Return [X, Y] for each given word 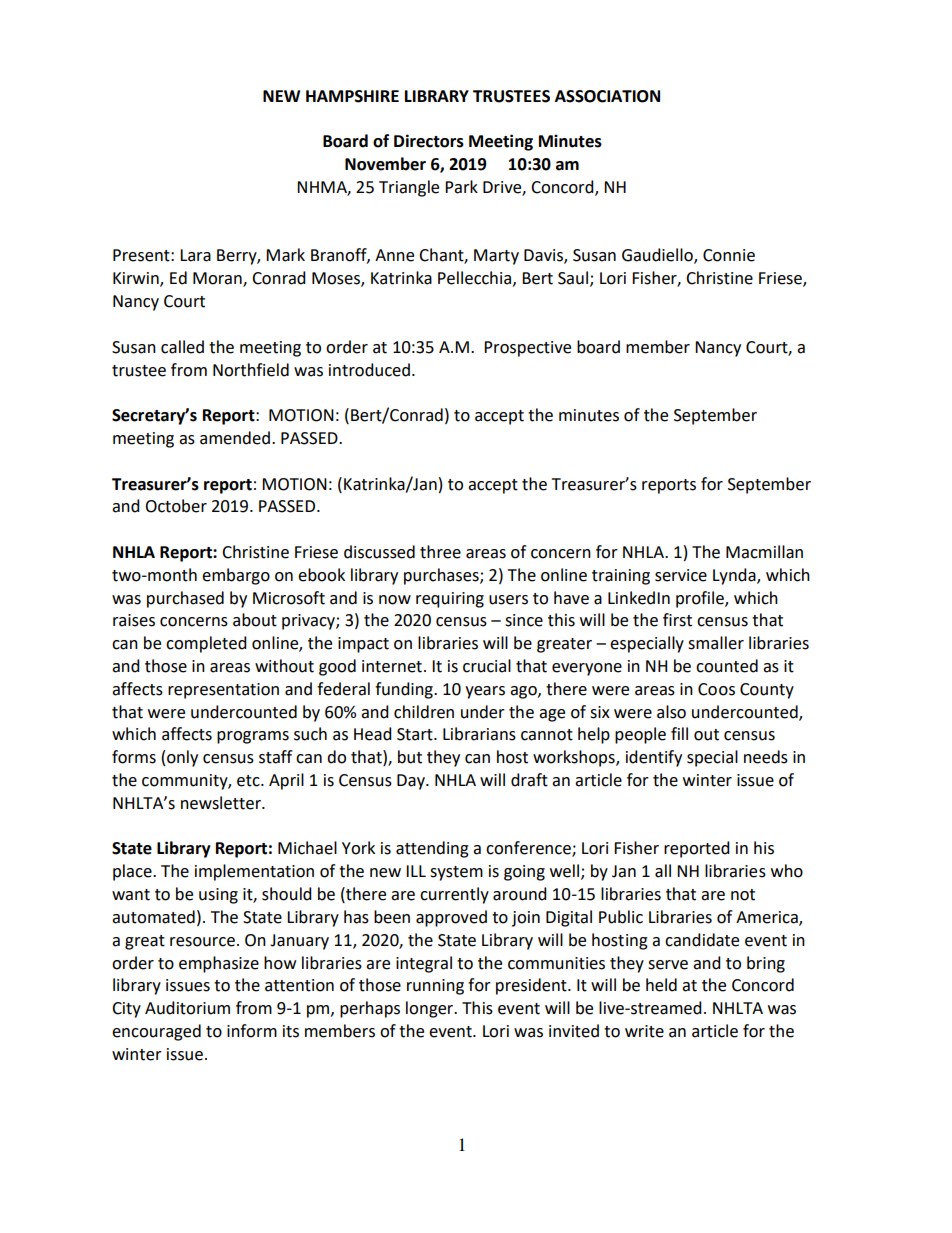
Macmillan [764, 552]
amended [235, 438]
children [424, 712]
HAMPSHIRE [352, 96]
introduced [369, 370]
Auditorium [187, 1008]
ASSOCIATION [607, 96]
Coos [716, 689]
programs [253, 737]
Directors [429, 141]
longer [431, 1009]
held [661, 985]
